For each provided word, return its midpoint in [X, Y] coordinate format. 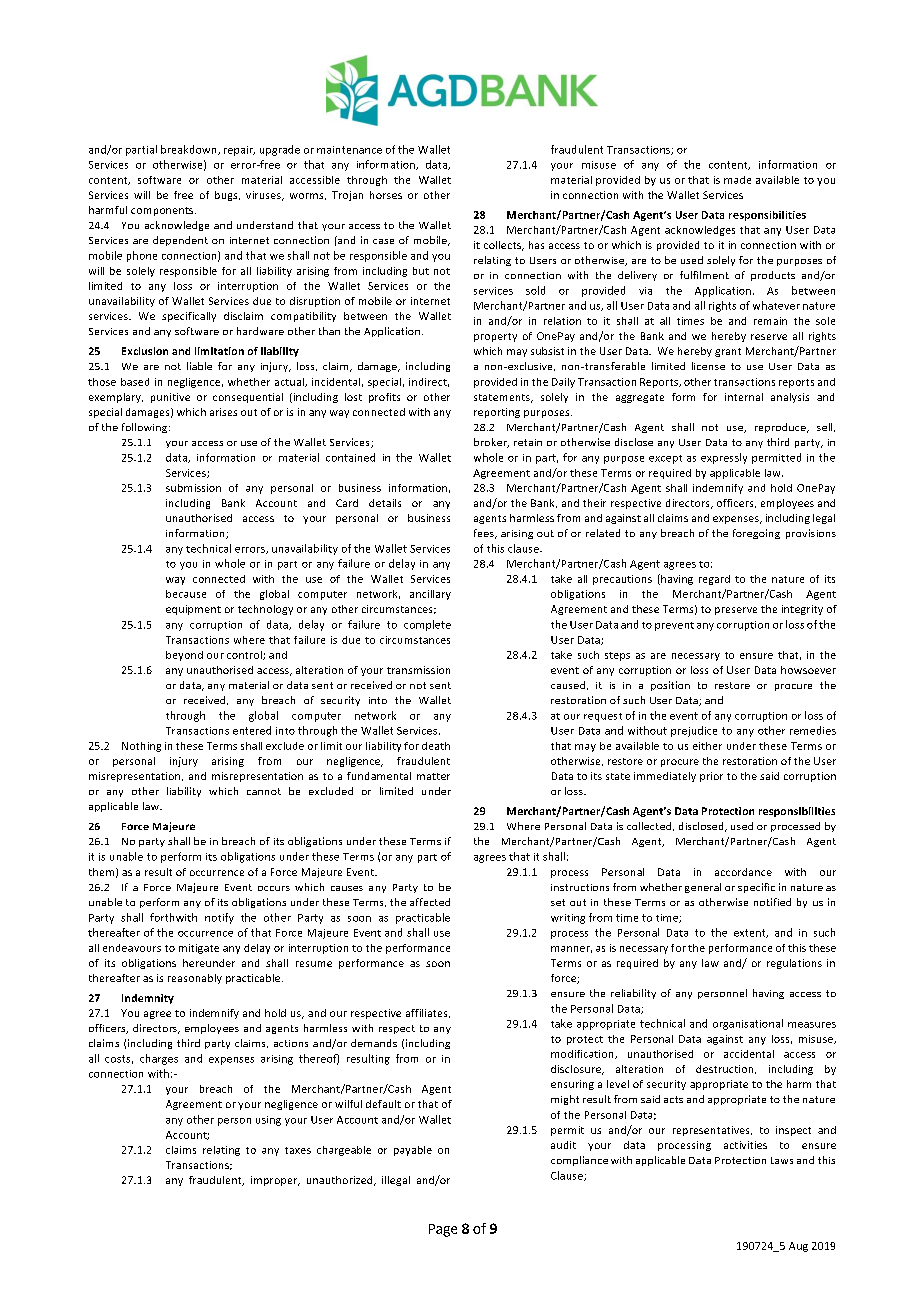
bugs [227, 196]
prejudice [694, 731]
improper [275, 1181]
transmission [418, 670]
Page [443, 1230]
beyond [184, 656]
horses [386, 195]
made [737, 180]
